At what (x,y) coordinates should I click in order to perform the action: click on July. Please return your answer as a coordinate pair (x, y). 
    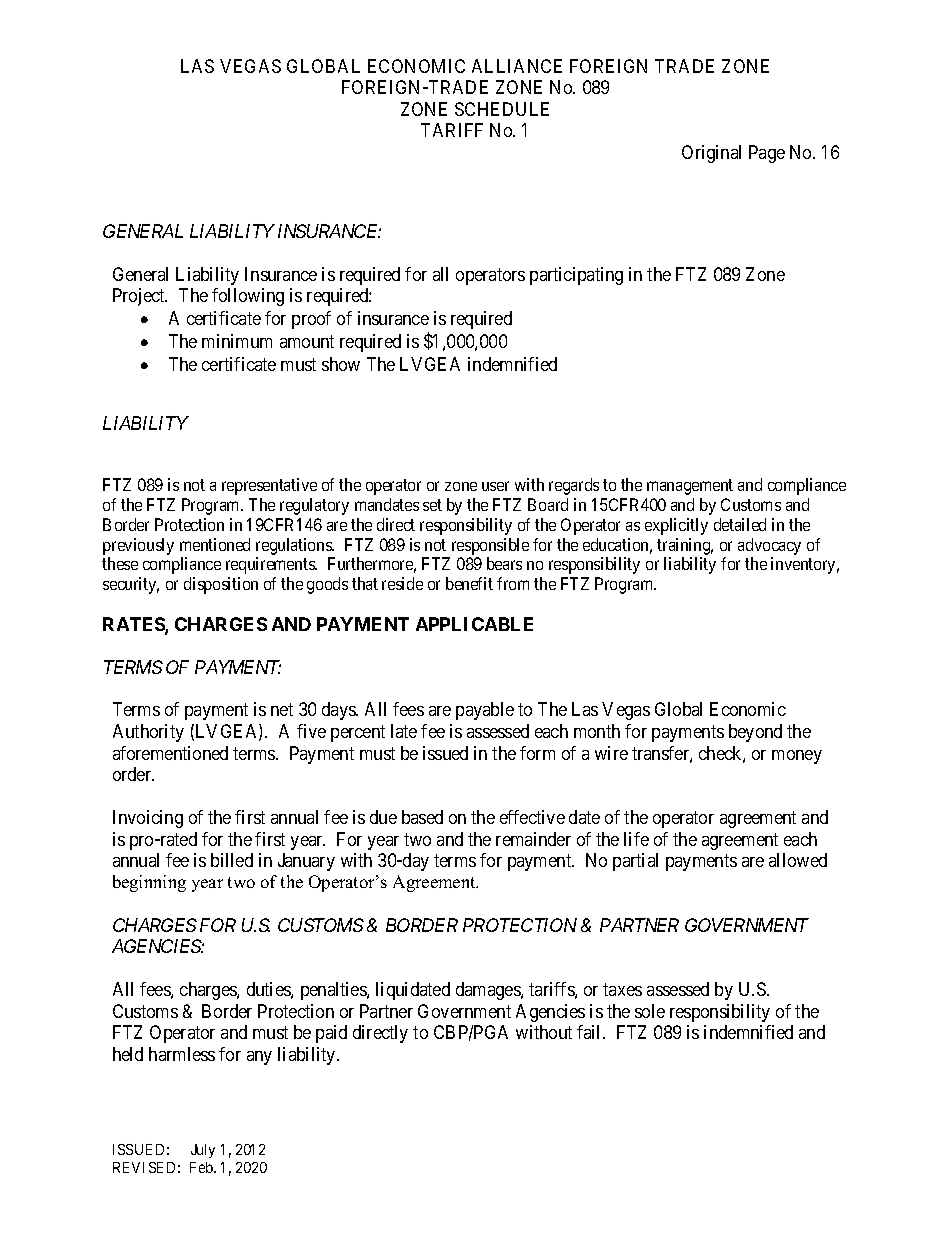
    Looking at the image, I should click on (203, 1151).
